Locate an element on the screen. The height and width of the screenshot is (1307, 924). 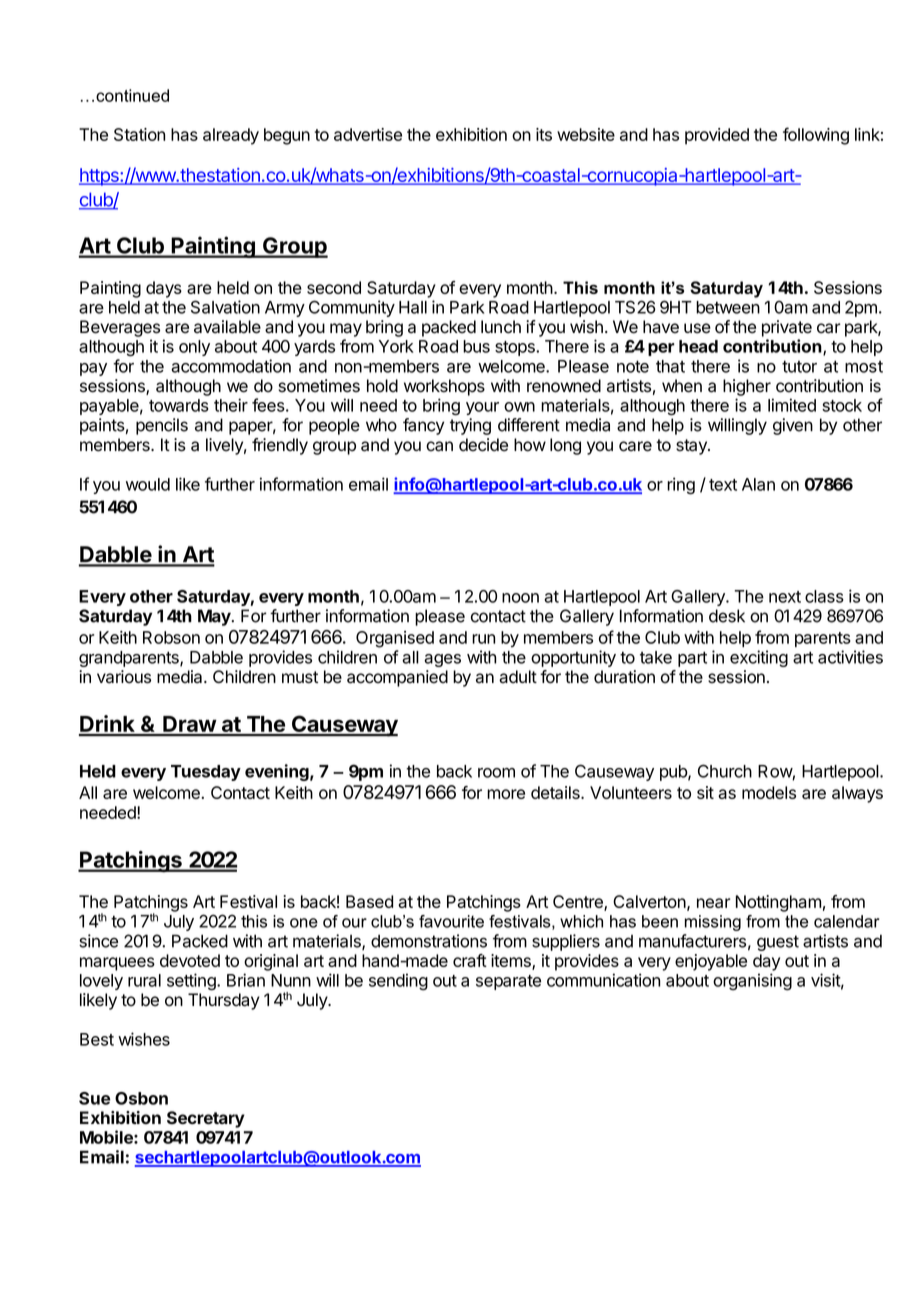
more is located at coordinates (506, 794).
